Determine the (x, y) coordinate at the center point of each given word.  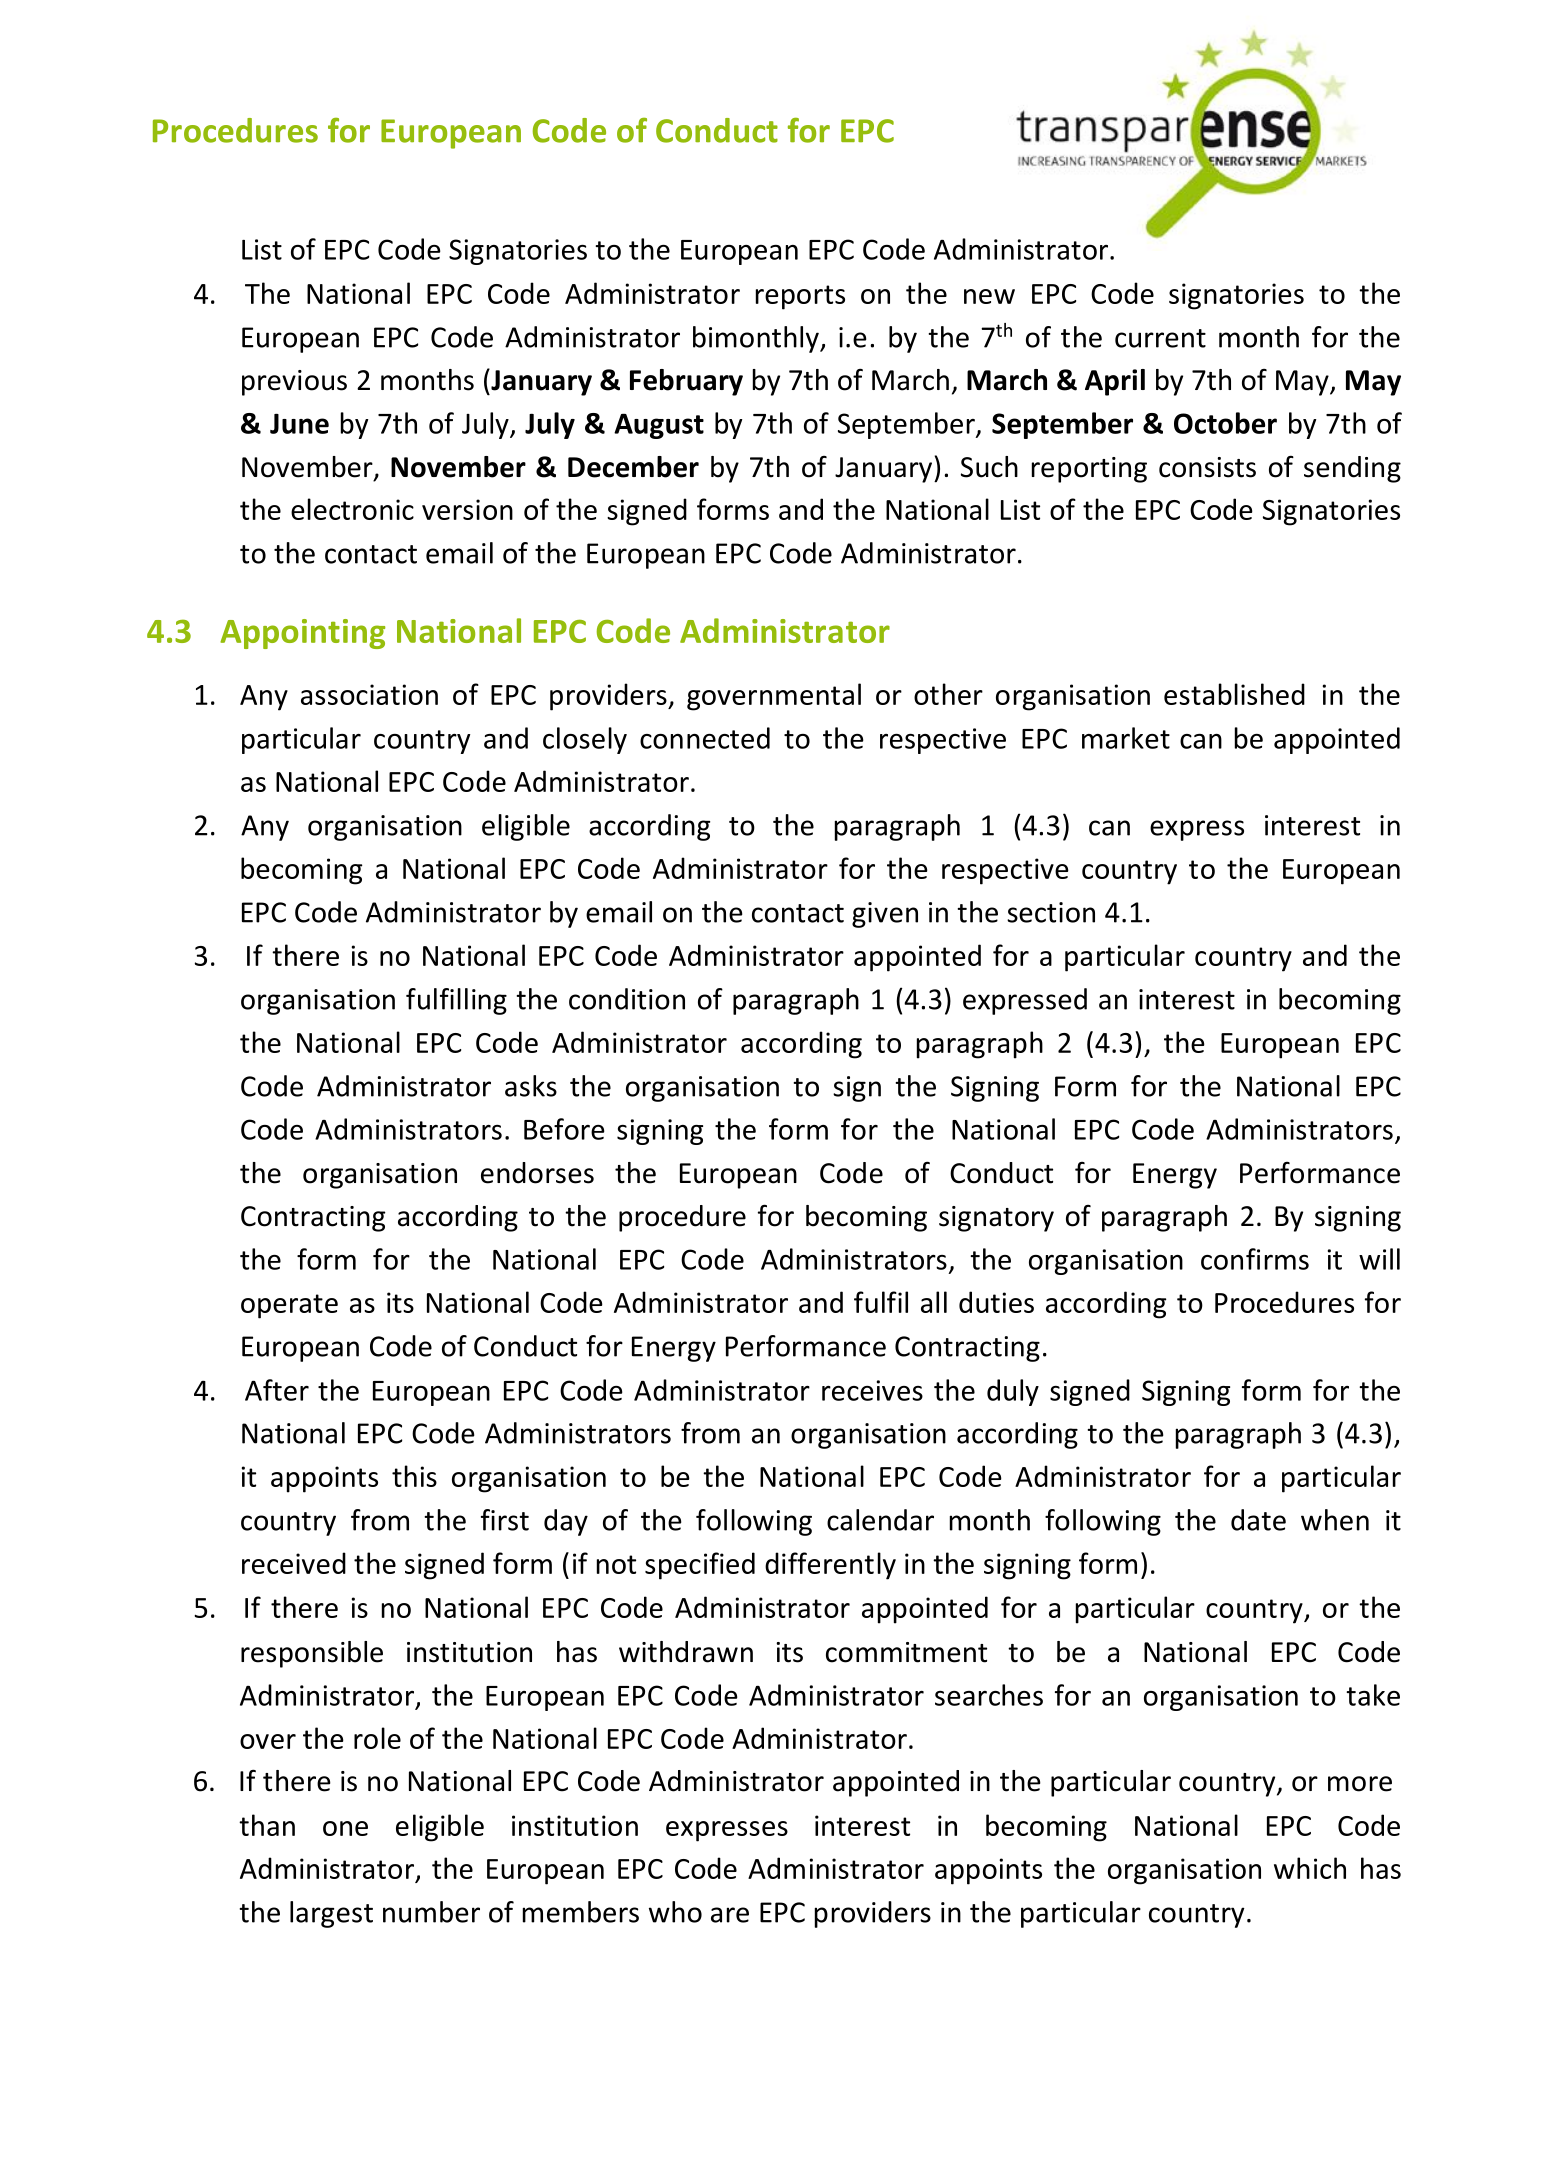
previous (294, 383)
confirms (1255, 1259)
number (431, 1912)
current (1160, 338)
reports (800, 297)
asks (531, 1086)
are (730, 1915)
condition (627, 999)
